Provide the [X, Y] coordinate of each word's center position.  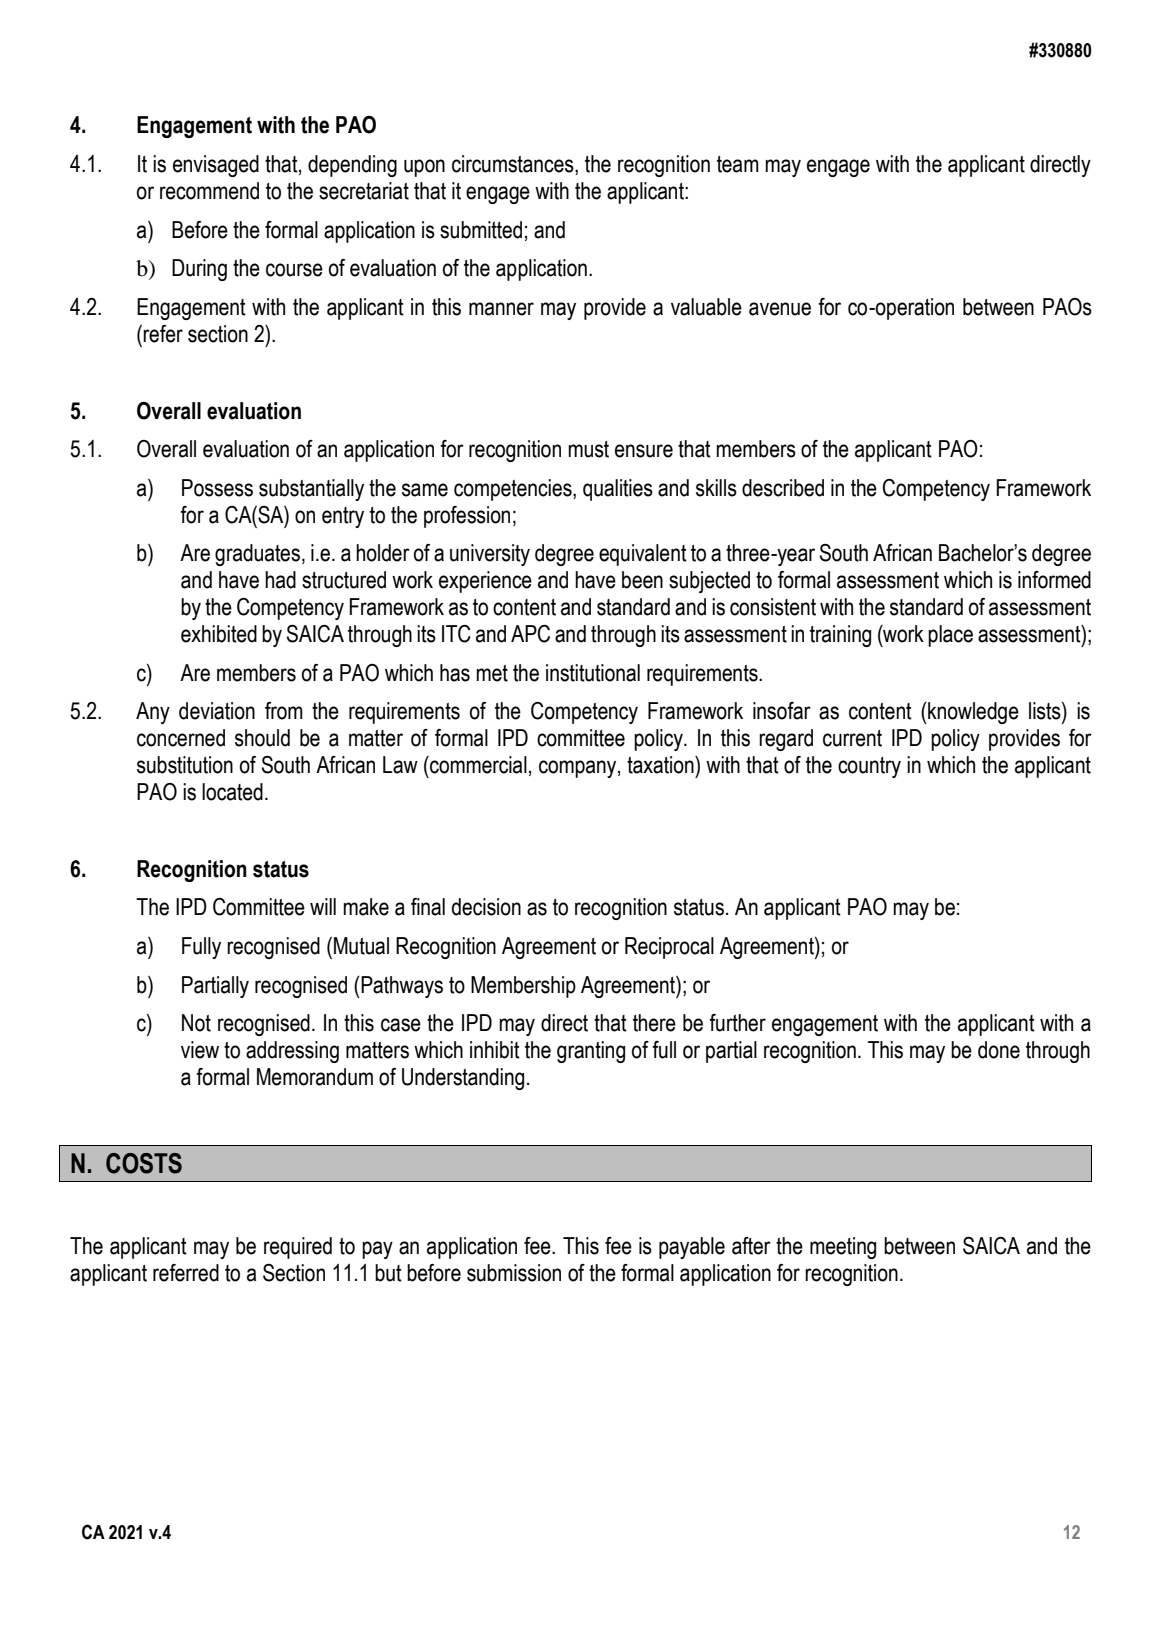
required [298, 1248]
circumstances [514, 165]
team [738, 164]
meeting [843, 1248]
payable [692, 1248]
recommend [209, 191]
